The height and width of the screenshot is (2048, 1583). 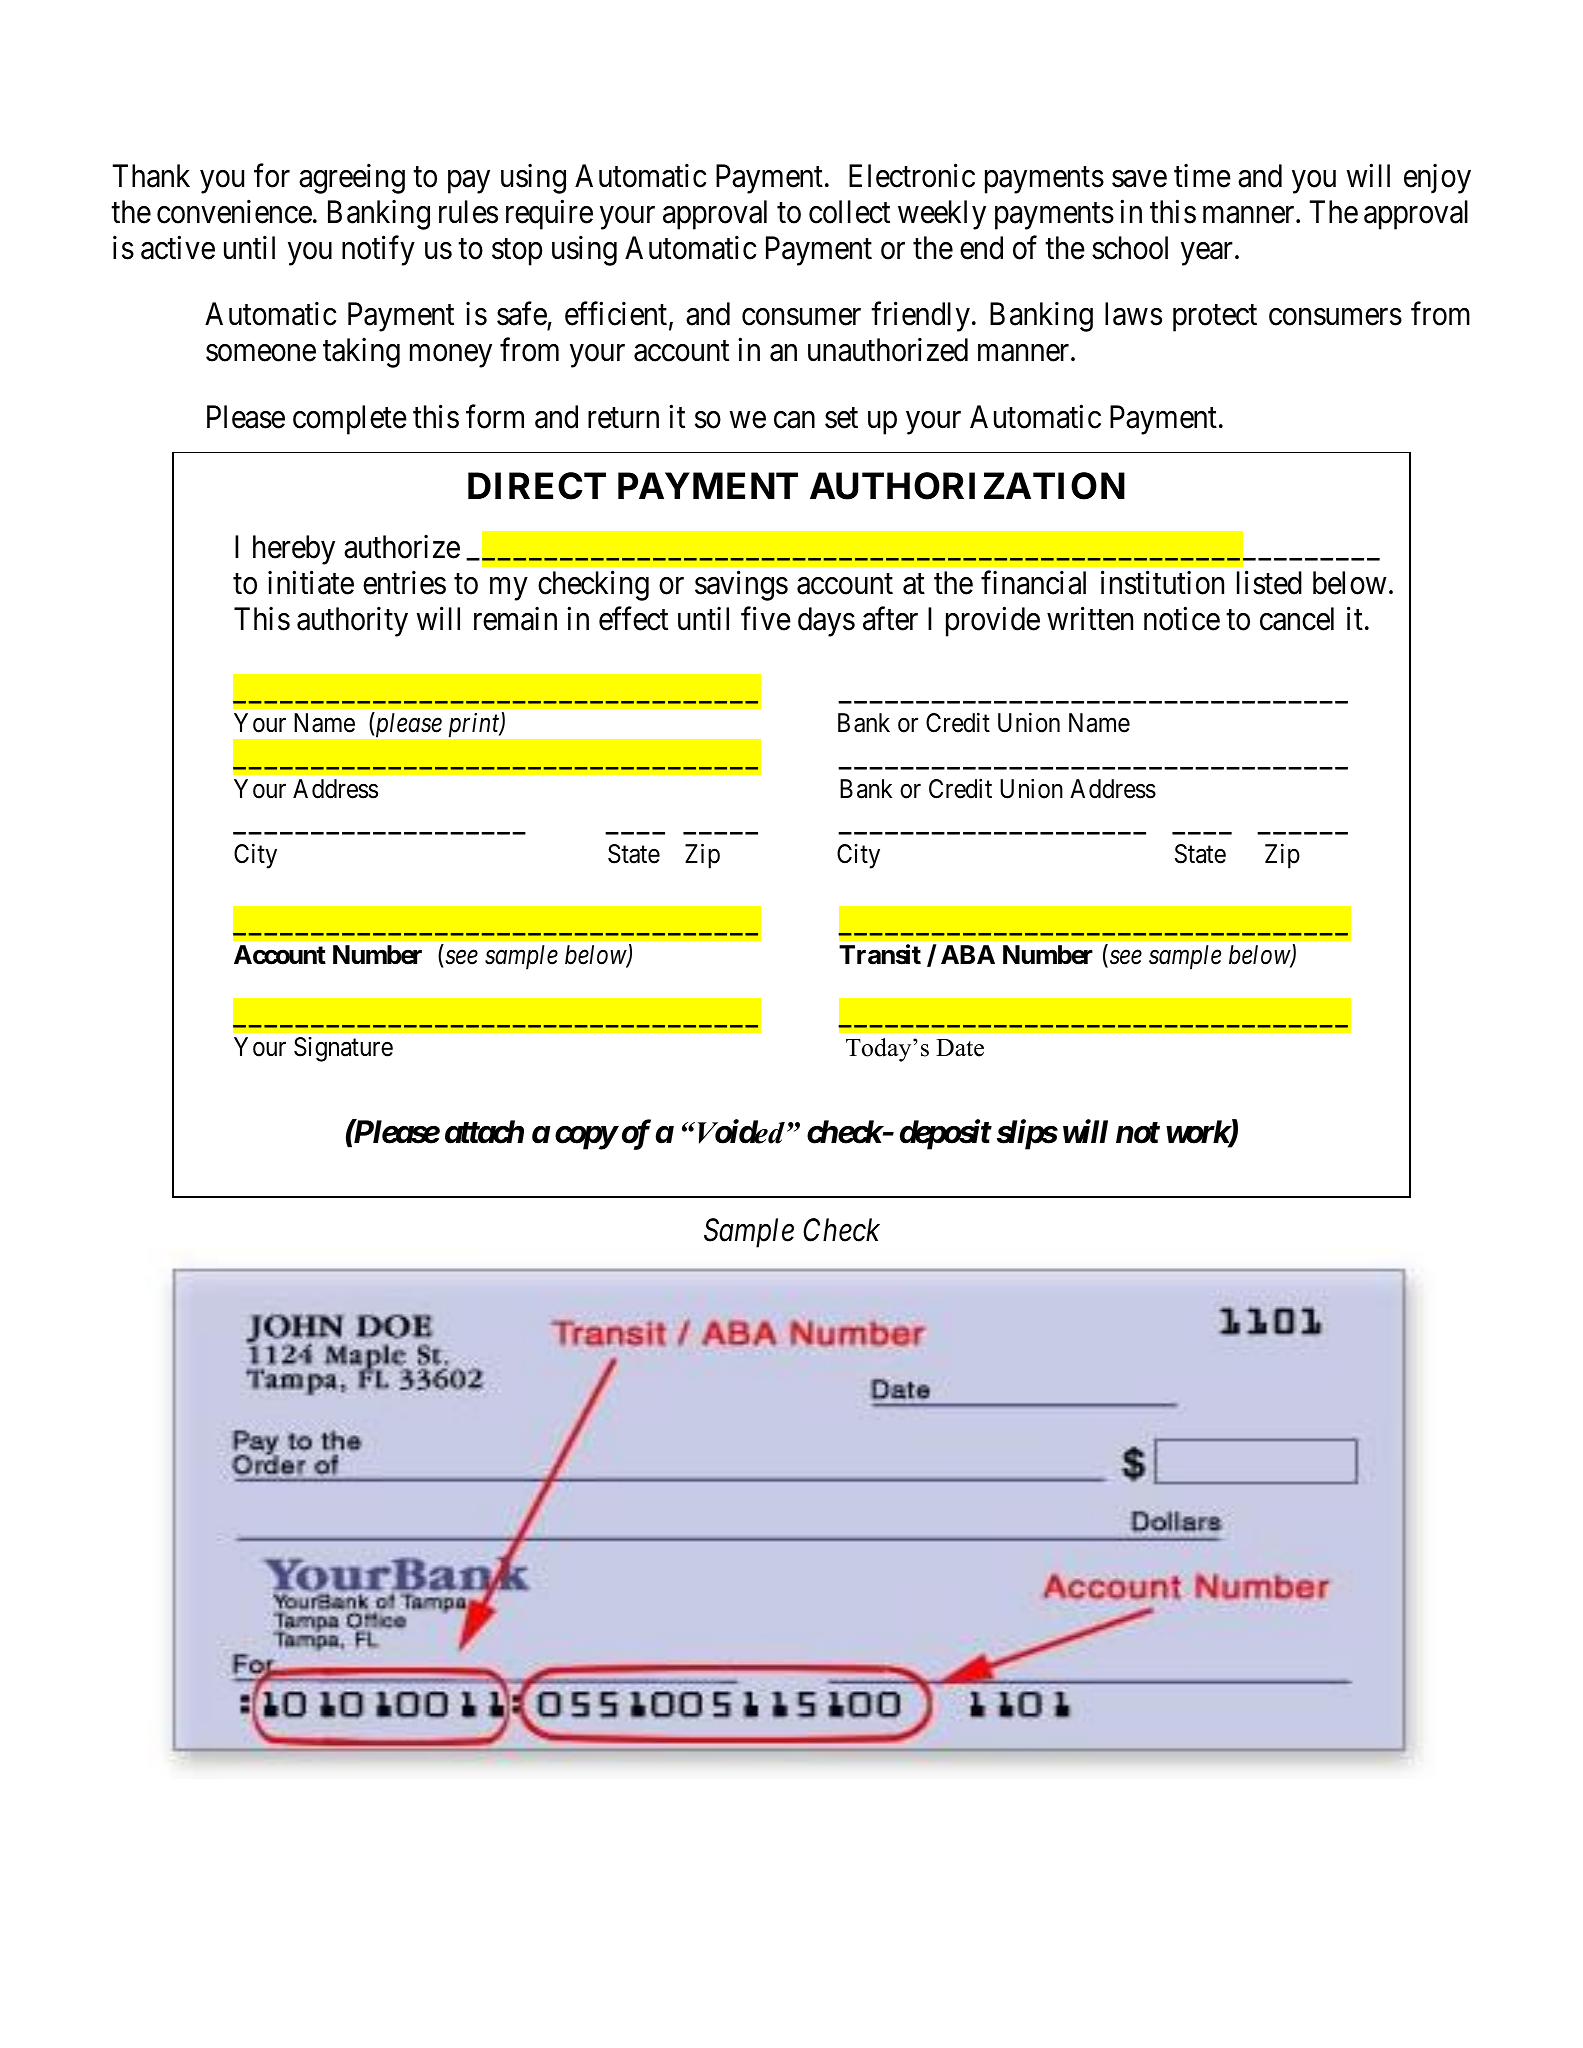 I want to click on Transit, so click(x=880, y=954).
